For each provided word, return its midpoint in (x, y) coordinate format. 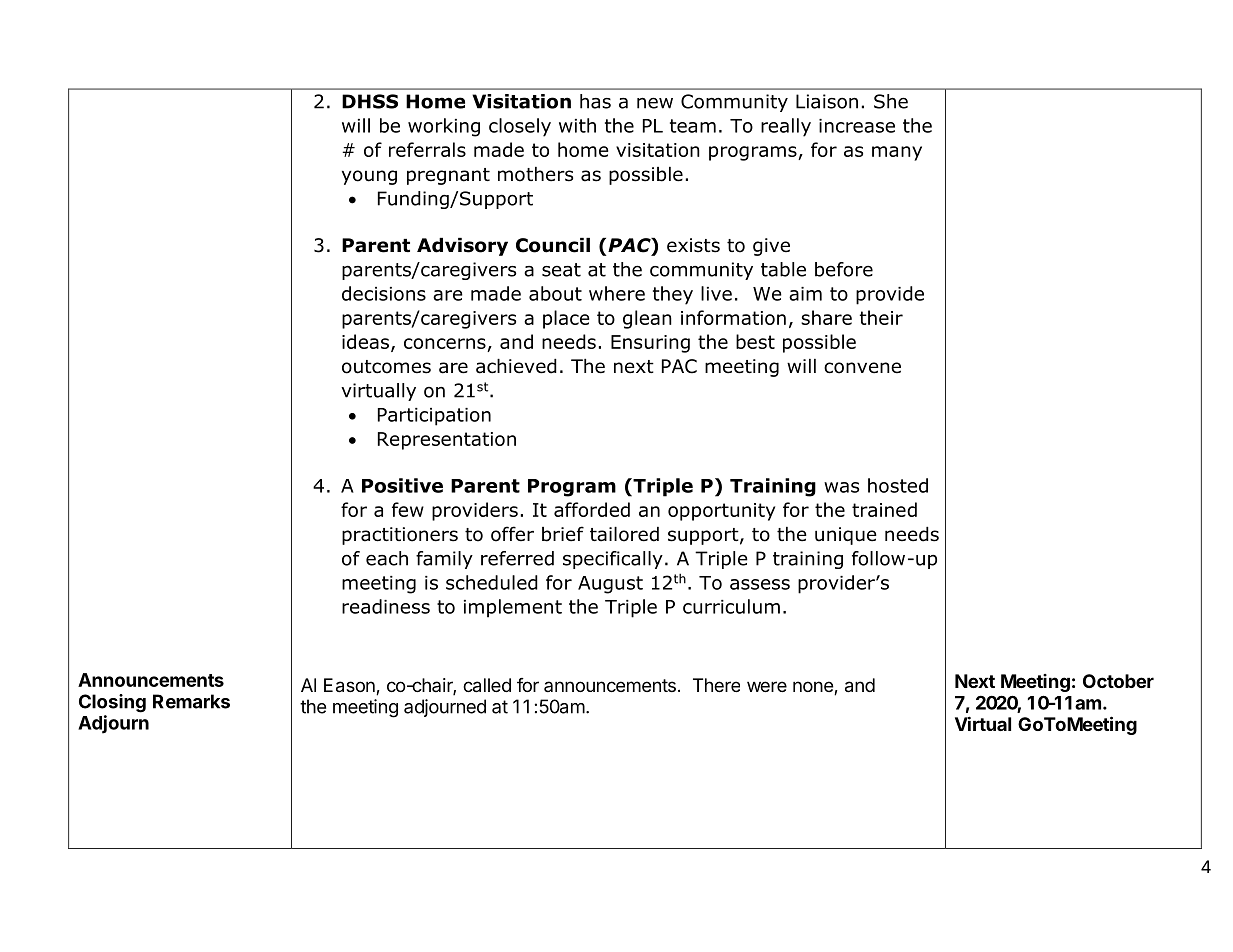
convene (862, 368)
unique (846, 536)
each (387, 558)
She (891, 101)
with (577, 125)
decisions (384, 293)
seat (561, 270)
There (716, 685)
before (844, 269)
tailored (624, 534)
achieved (516, 366)
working (444, 127)
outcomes (386, 367)
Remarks (191, 701)
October (1118, 681)
